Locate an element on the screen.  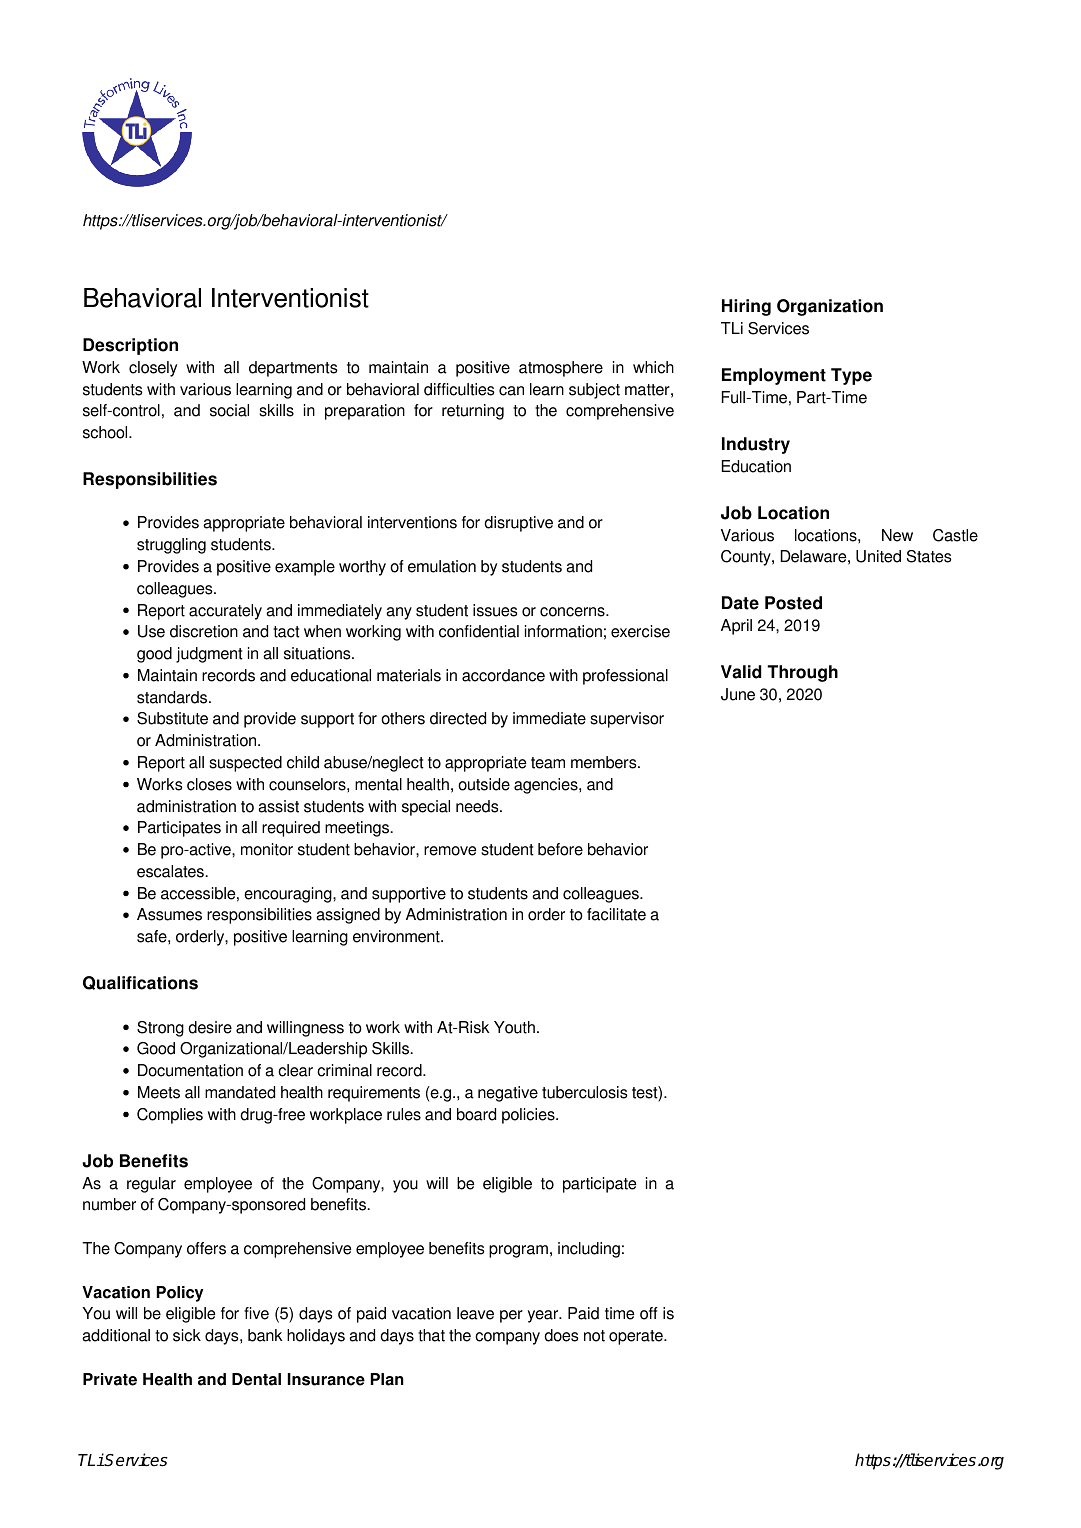
Type is located at coordinates (851, 376).
